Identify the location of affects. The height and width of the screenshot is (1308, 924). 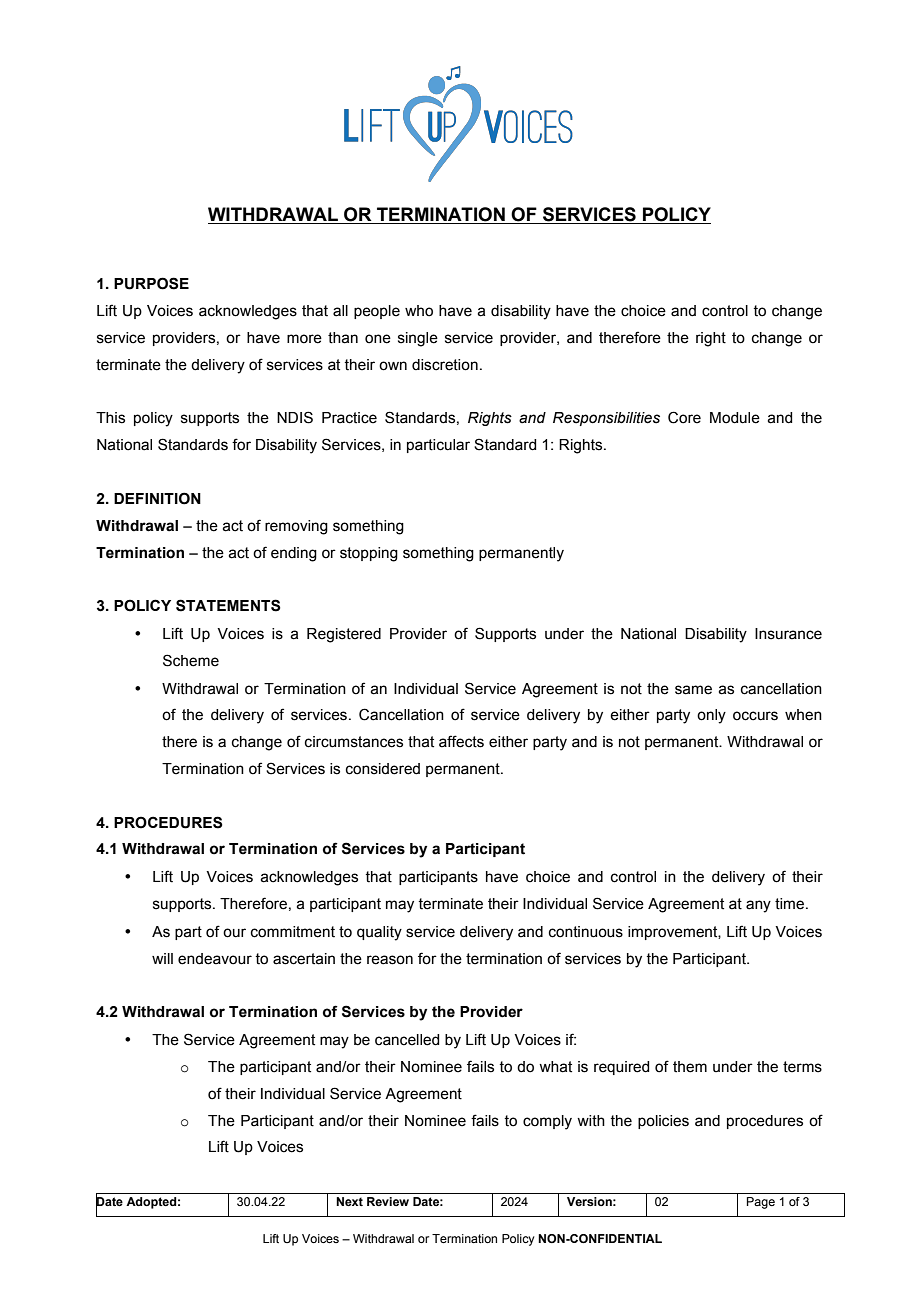
(461, 741).
